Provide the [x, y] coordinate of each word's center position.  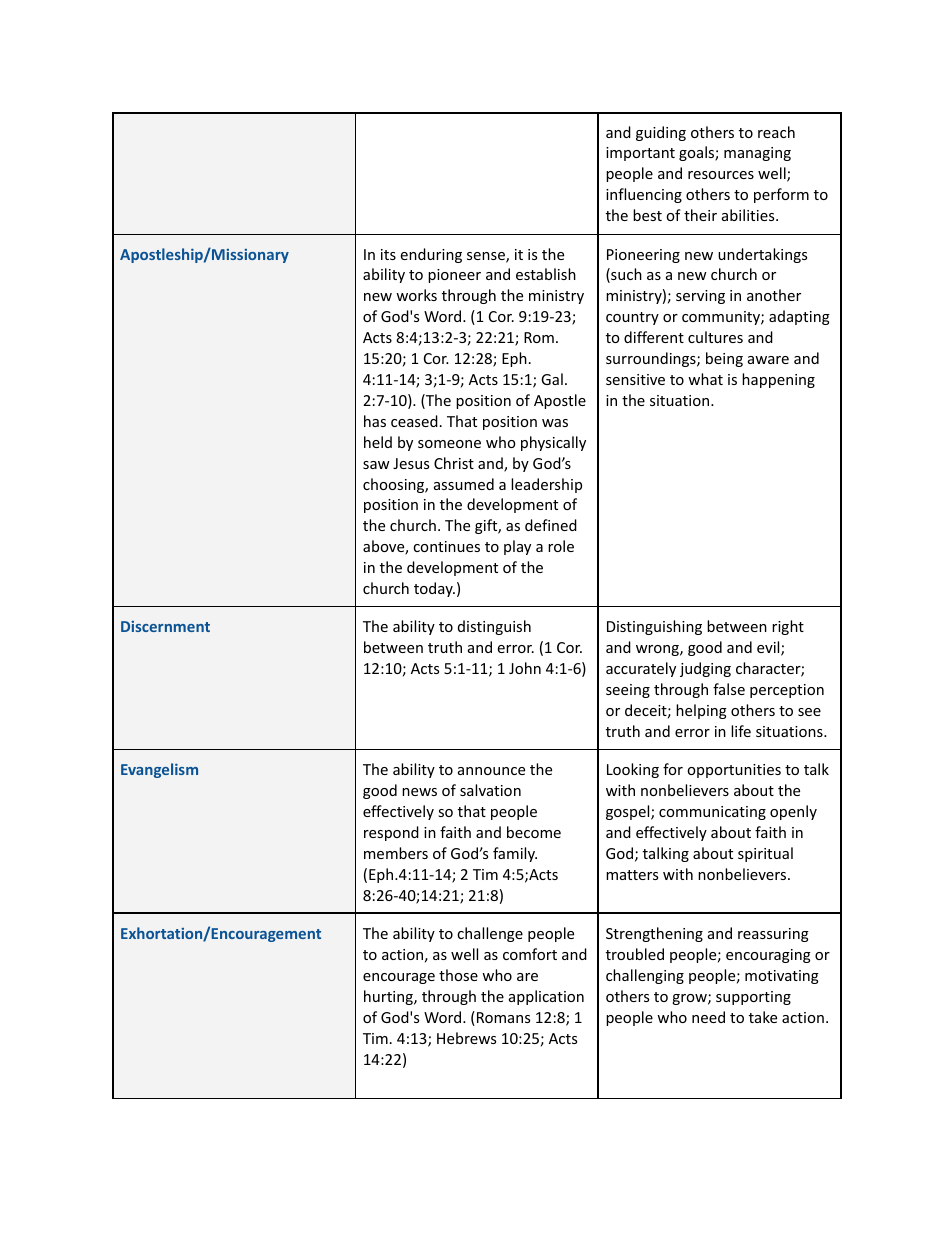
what [705, 379]
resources [721, 175]
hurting [389, 997]
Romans [503, 1017]
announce [491, 771]
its [388, 254]
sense [487, 257]
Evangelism [159, 770]
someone [449, 444]
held [378, 442]
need [708, 1017]
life [741, 731]
